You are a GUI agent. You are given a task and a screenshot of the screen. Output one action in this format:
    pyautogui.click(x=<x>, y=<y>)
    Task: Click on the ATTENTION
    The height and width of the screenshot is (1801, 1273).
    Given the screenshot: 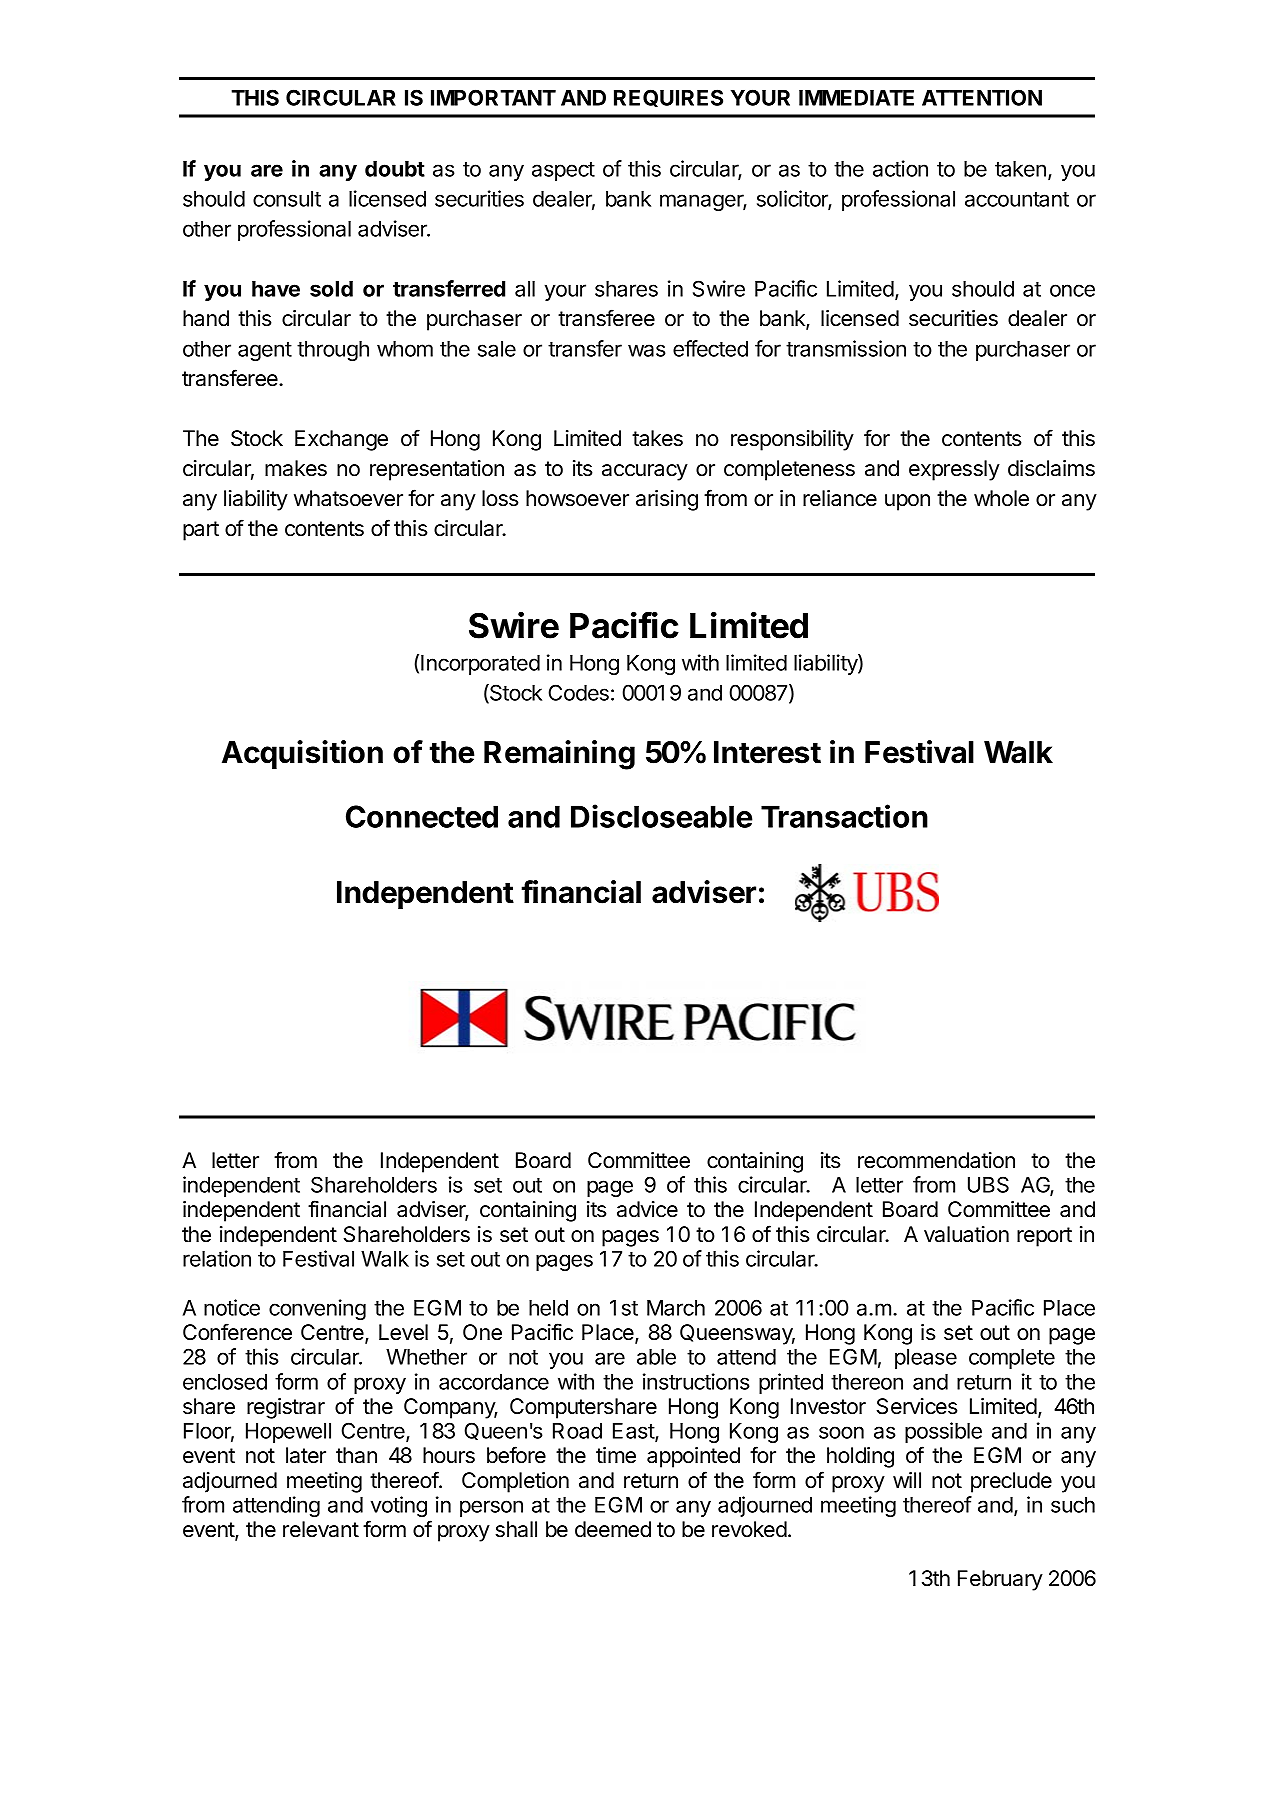 What is the action you would take?
    pyautogui.click(x=982, y=97)
